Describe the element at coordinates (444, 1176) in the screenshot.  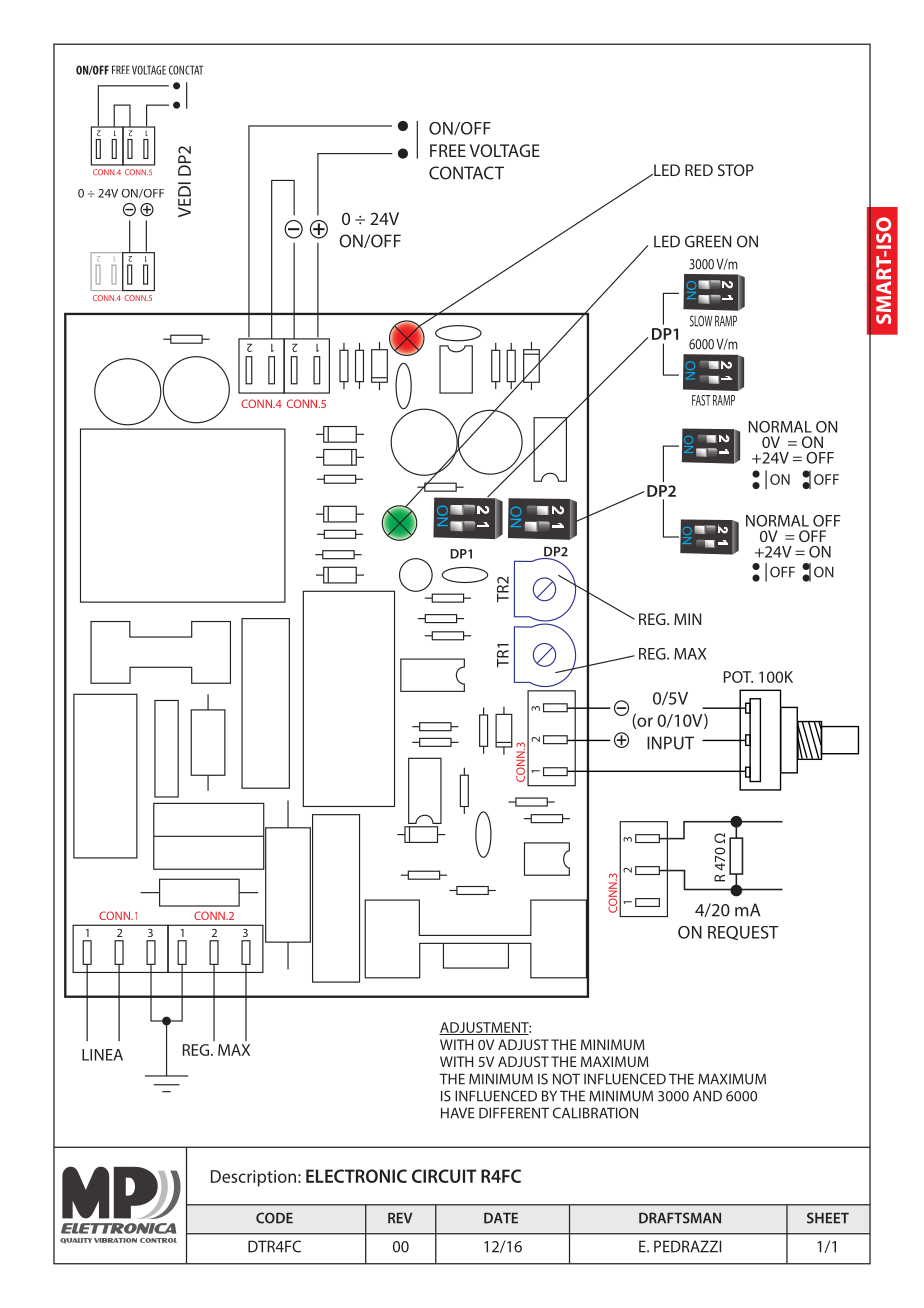
I see `CIRCUIT` at that location.
